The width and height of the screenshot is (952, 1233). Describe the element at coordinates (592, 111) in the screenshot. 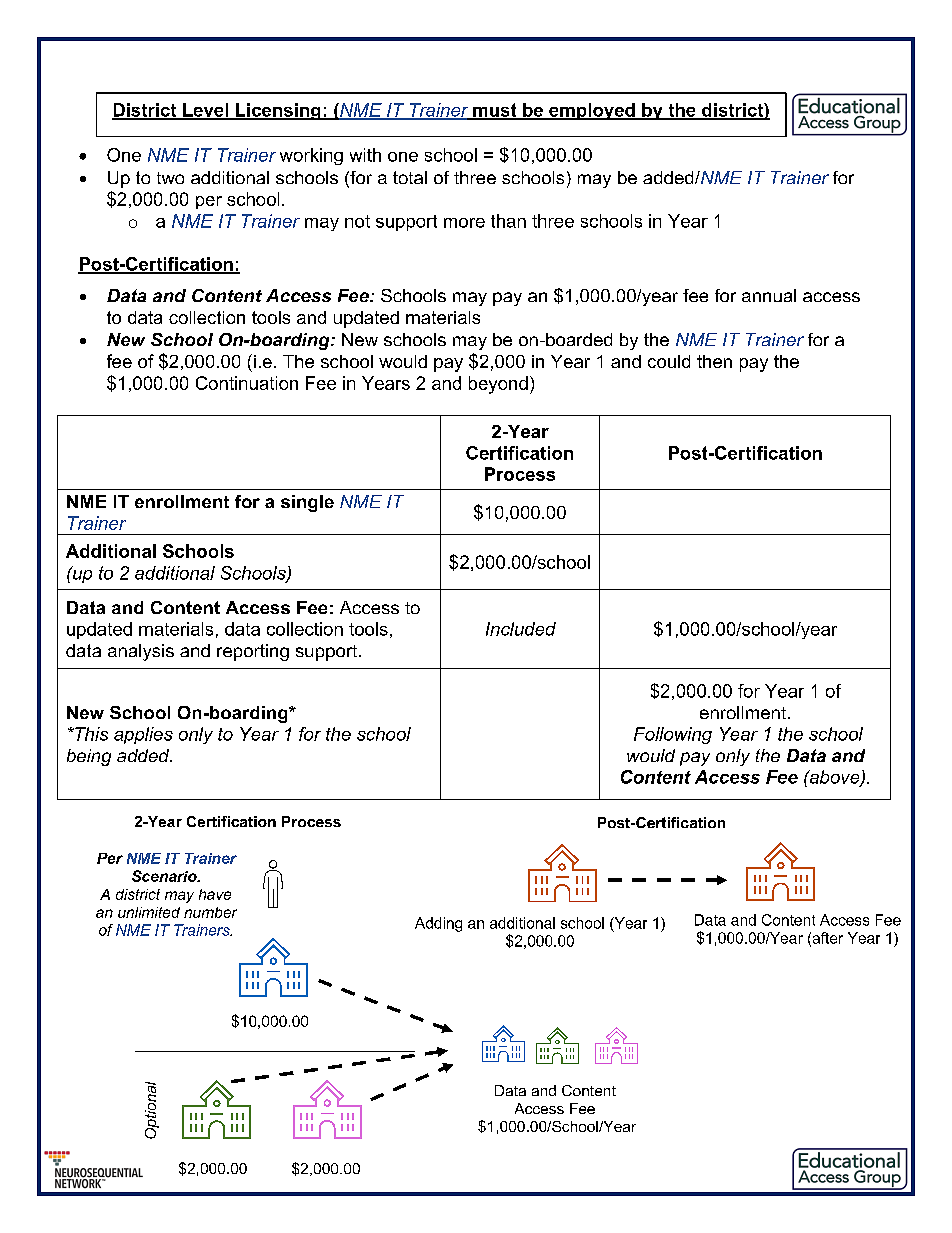

I see `employed` at that location.
